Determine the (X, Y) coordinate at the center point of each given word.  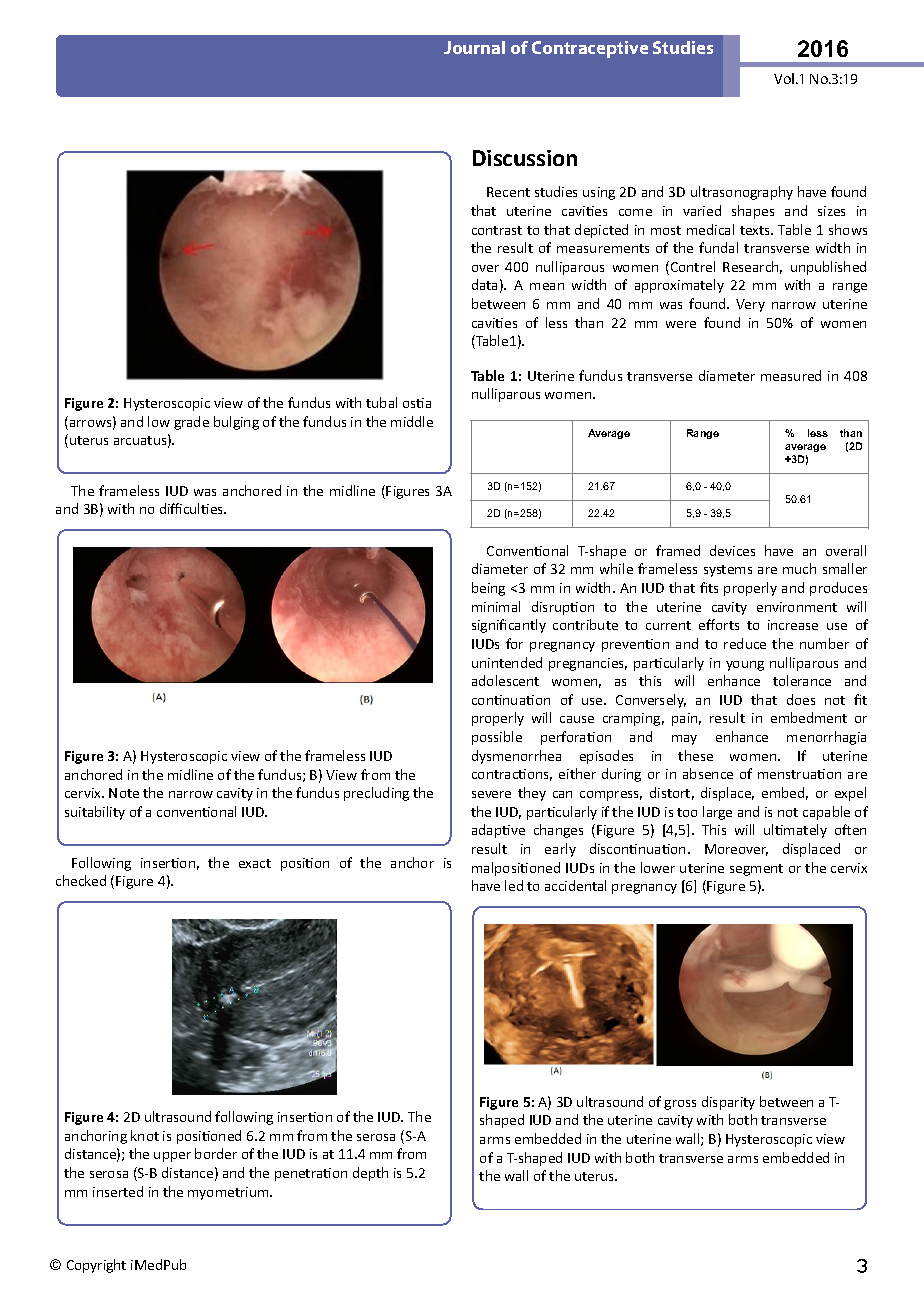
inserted (118, 1191)
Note (124, 793)
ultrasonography (742, 193)
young (745, 666)
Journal (474, 47)
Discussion (525, 158)
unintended (507, 662)
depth (370, 1174)
